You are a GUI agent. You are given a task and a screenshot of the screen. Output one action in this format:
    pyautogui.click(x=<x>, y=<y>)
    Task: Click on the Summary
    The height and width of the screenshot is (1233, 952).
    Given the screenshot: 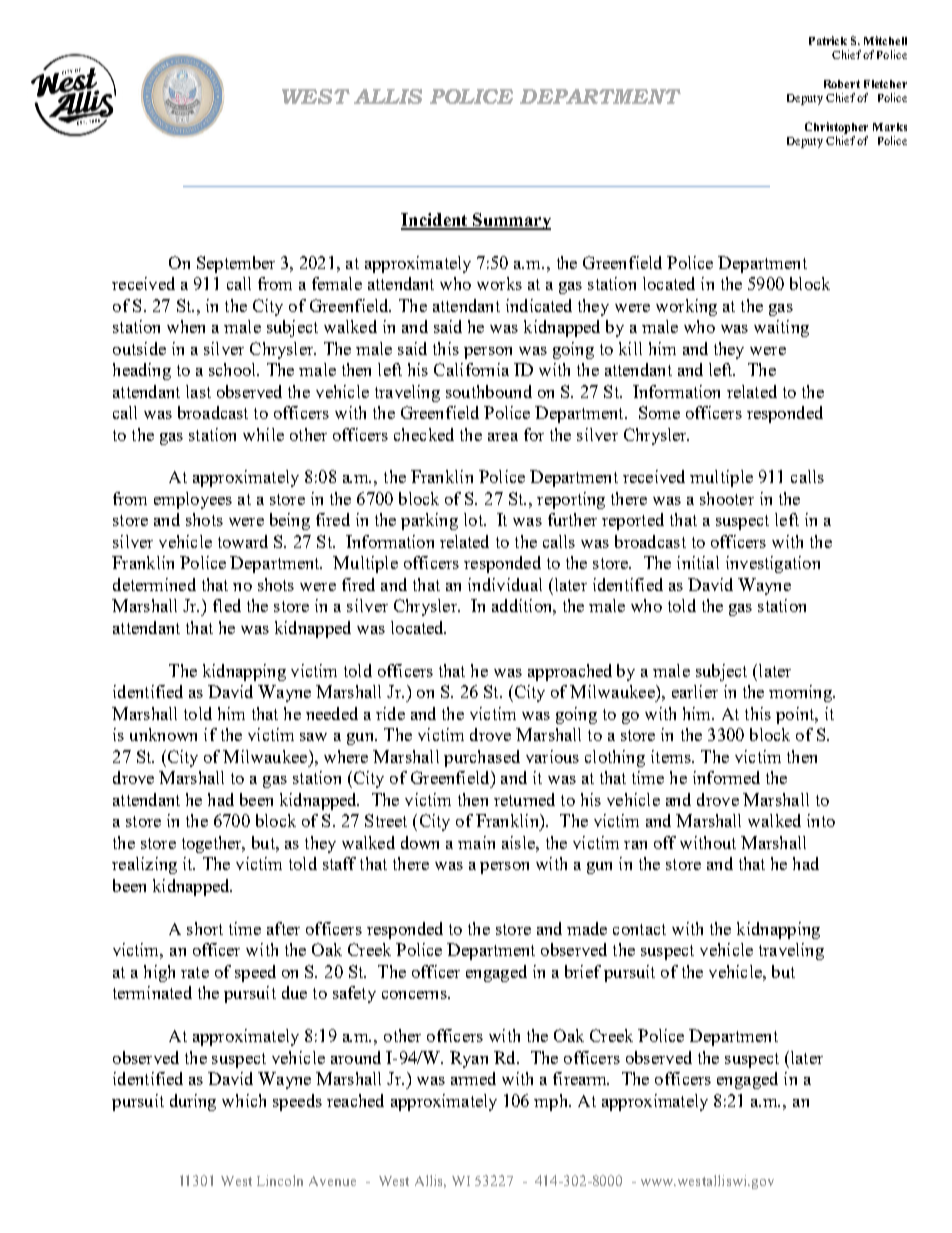 What is the action you would take?
    pyautogui.click(x=511, y=221)
